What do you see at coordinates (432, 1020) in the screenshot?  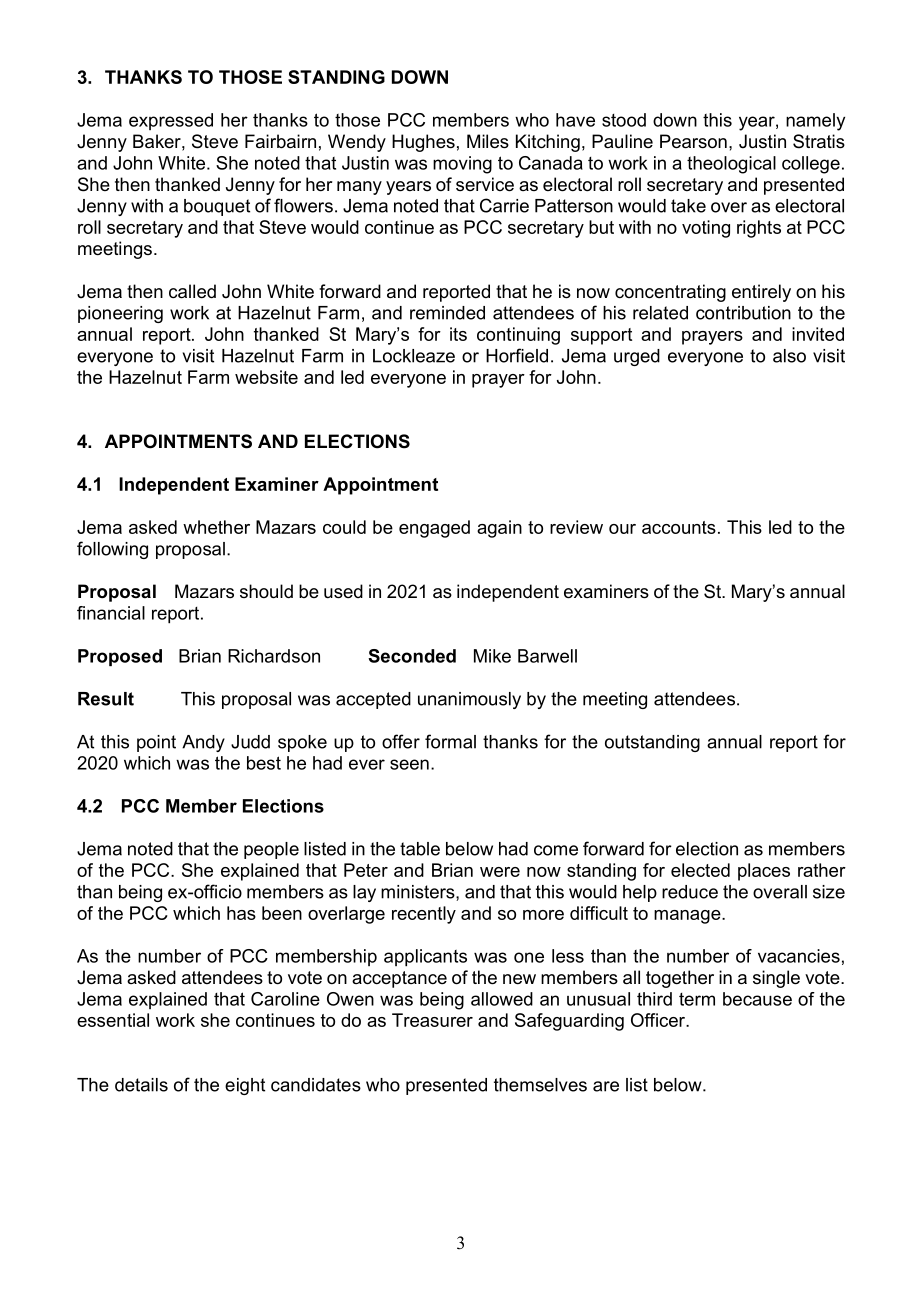 I see `Treasurer` at bounding box center [432, 1020].
